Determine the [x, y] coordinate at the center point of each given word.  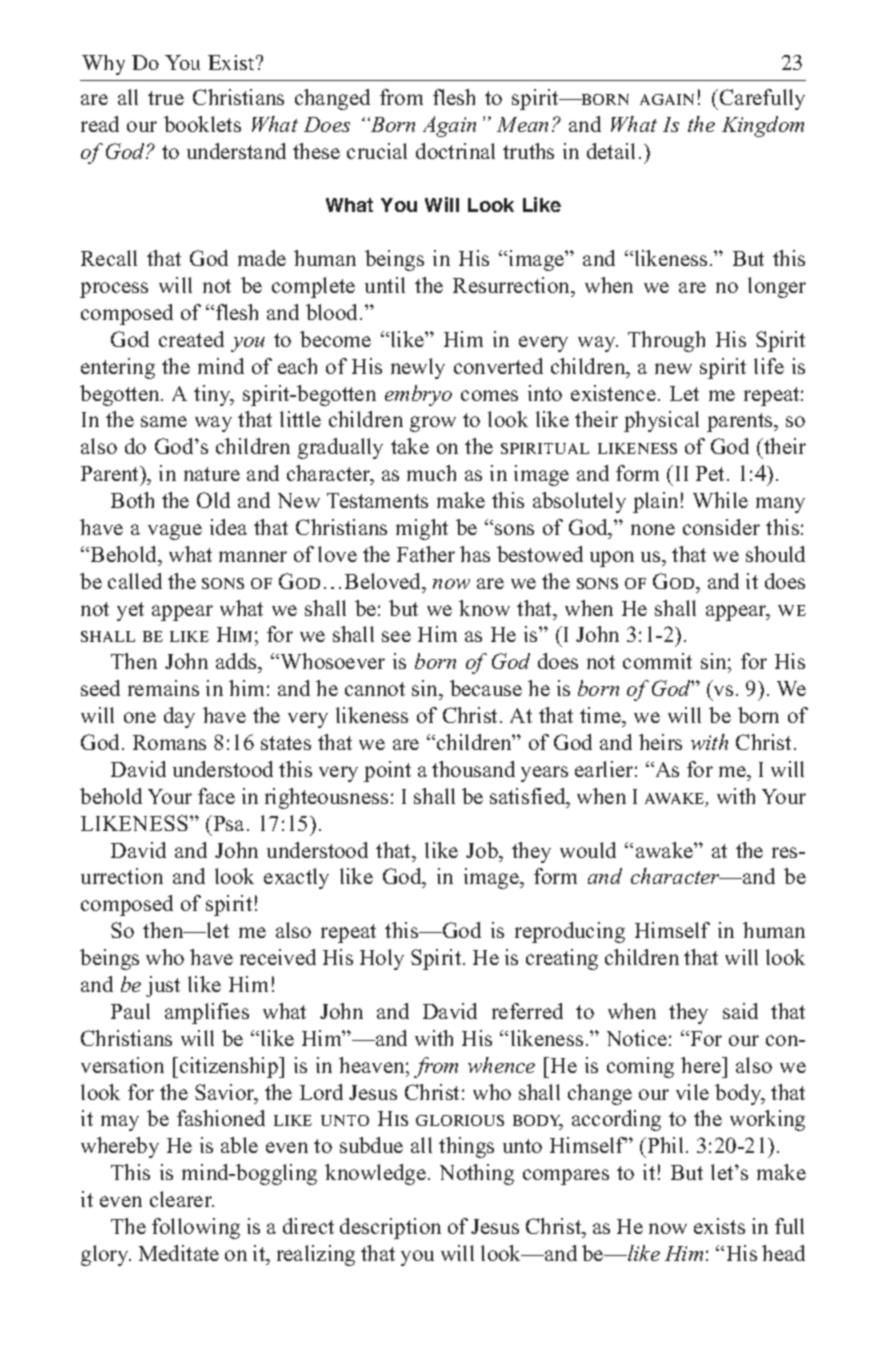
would [588, 850]
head [783, 1253]
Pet [712, 473]
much [431, 473]
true [166, 98]
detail [611, 151]
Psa [229, 823]
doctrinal [455, 151]
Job [483, 850]
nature [212, 474]
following [196, 1228]
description [390, 1228]
